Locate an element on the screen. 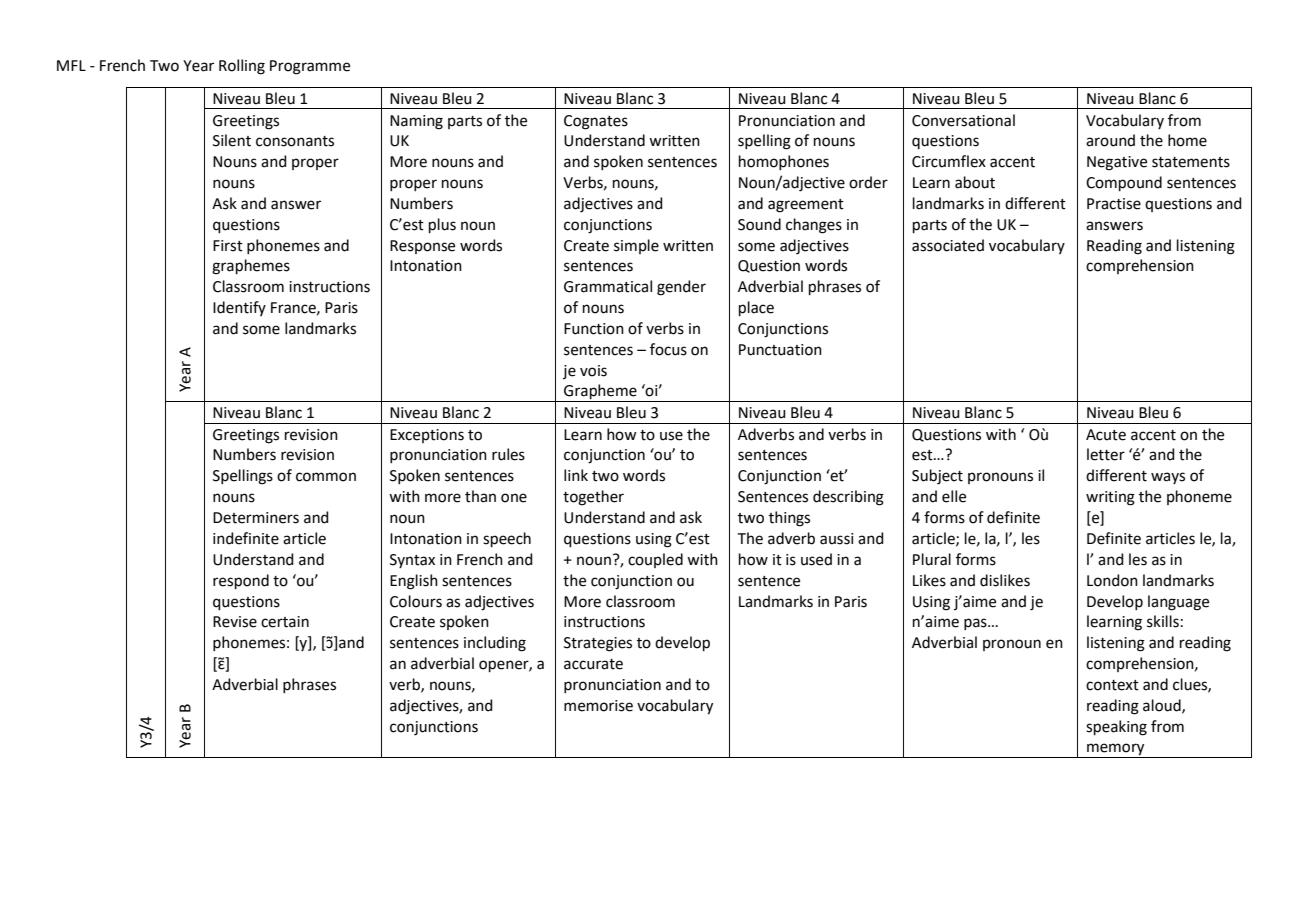 The image size is (1308, 924). Cognates is located at coordinates (596, 122).
